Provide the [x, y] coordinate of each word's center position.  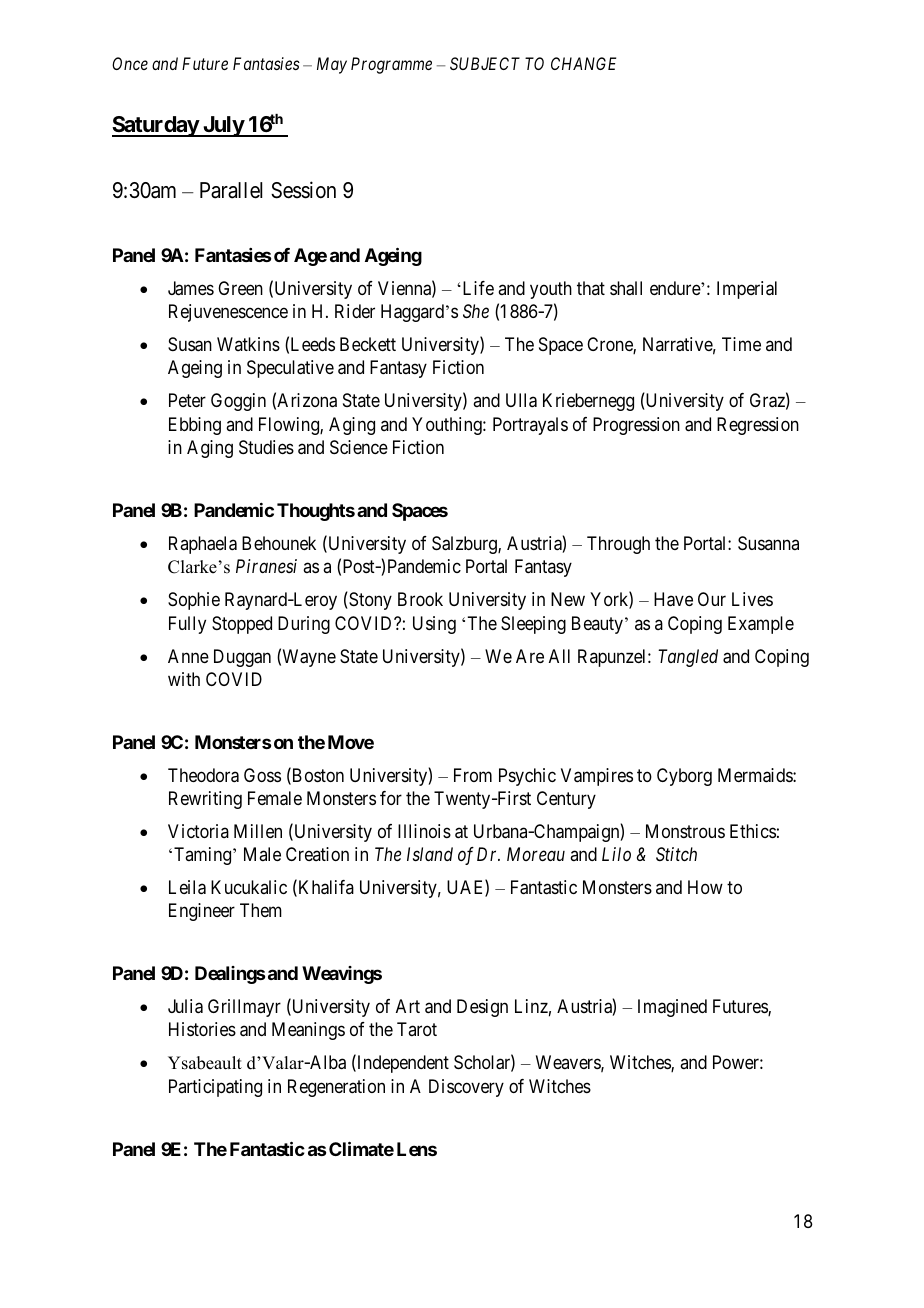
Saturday [156, 126]
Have [673, 599]
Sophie [194, 601]
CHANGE [583, 63]
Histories [202, 1029]
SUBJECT [485, 63]
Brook [420, 599]
